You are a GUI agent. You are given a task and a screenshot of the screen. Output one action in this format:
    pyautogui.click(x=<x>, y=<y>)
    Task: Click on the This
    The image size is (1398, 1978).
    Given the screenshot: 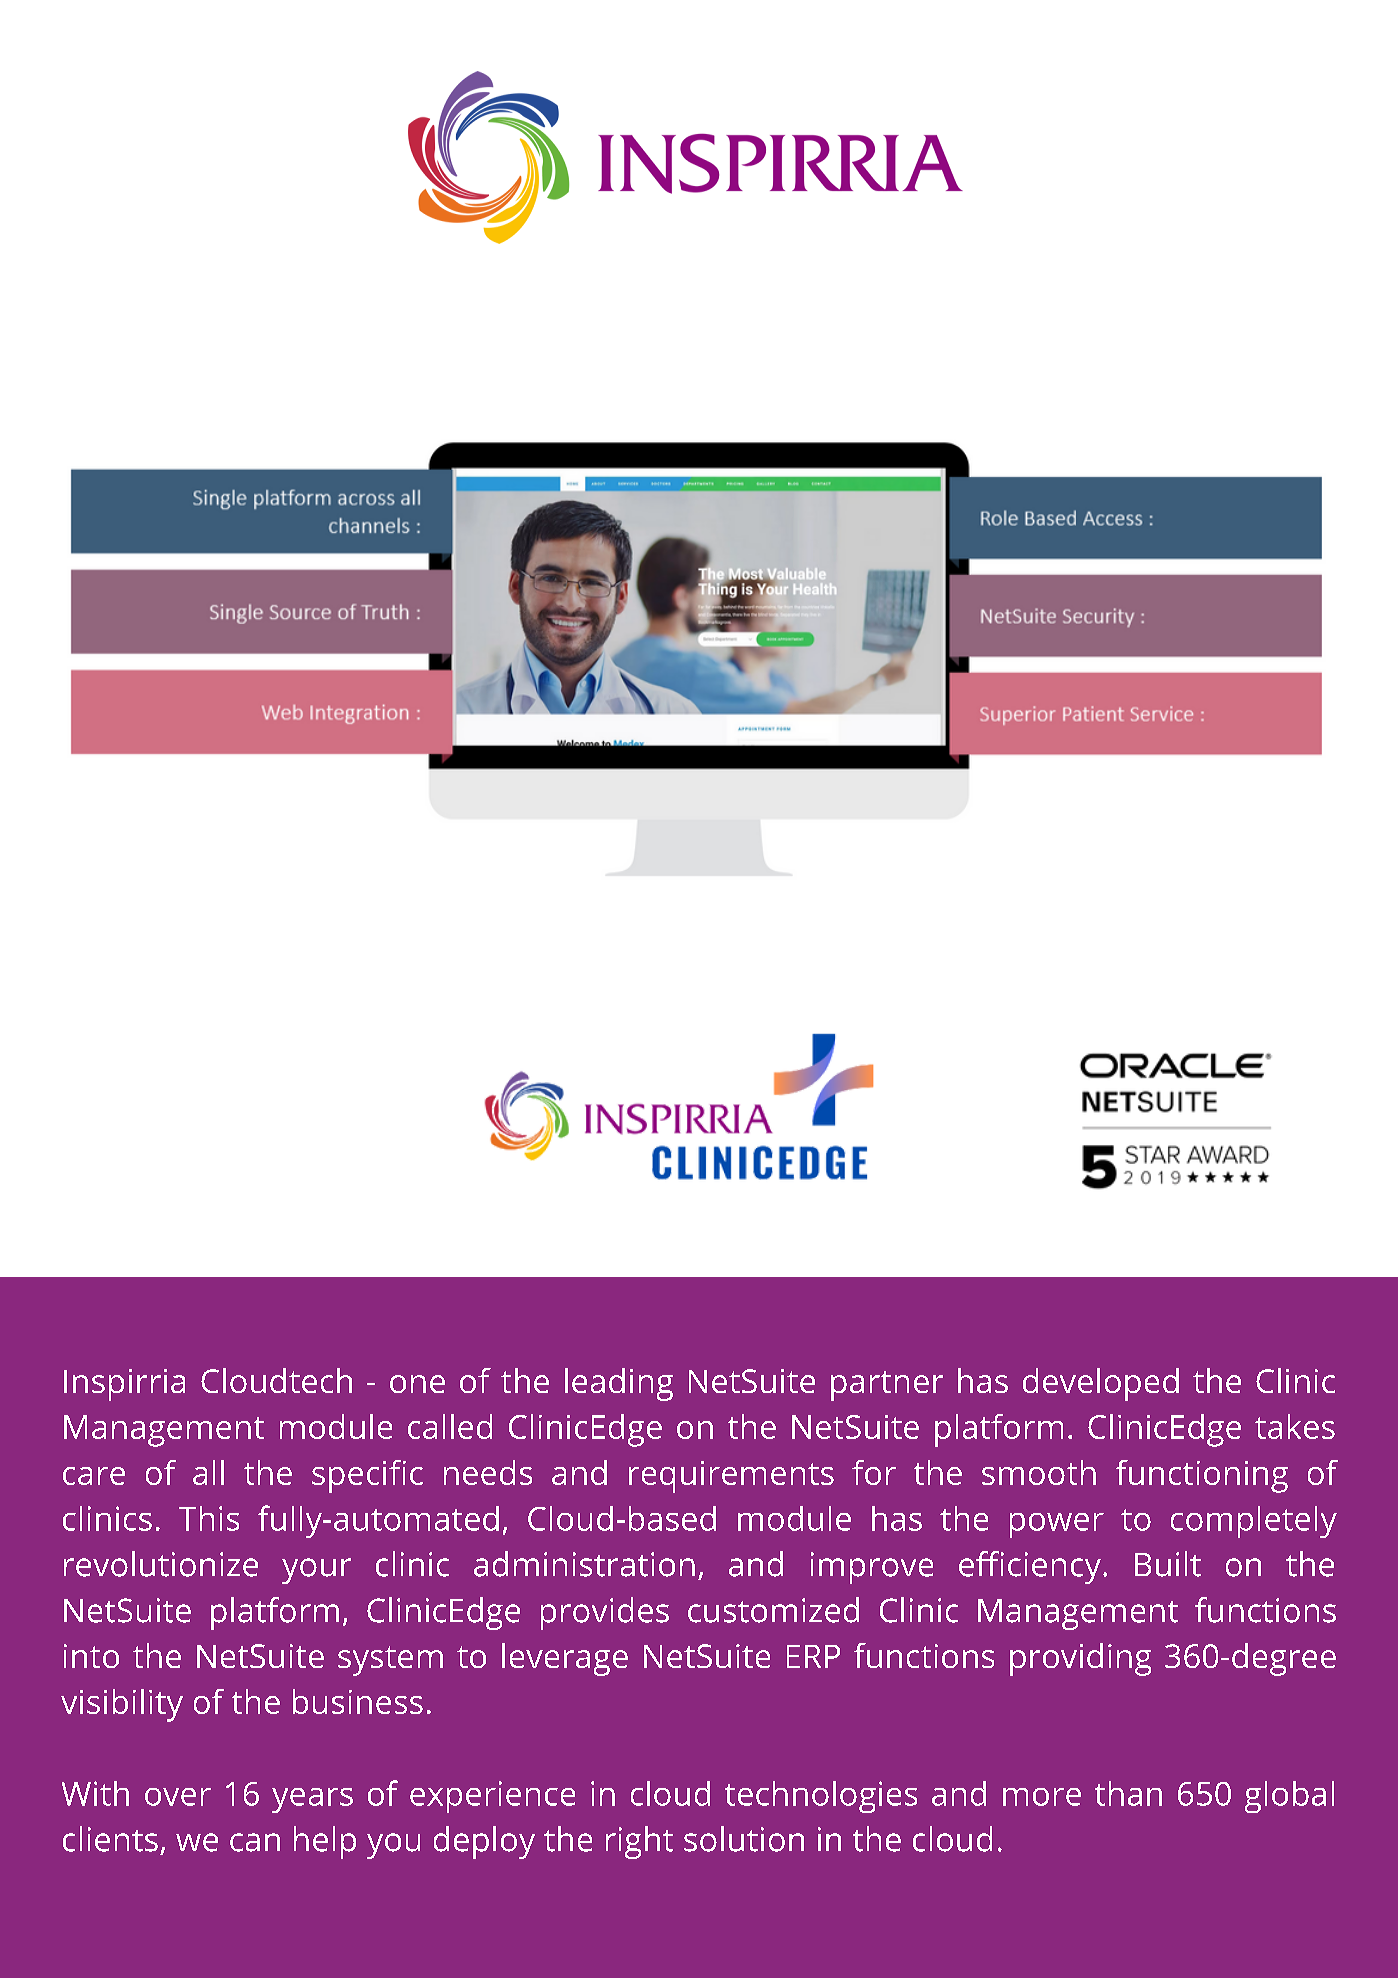 What is the action you would take?
    pyautogui.click(x=209, y=1518)
